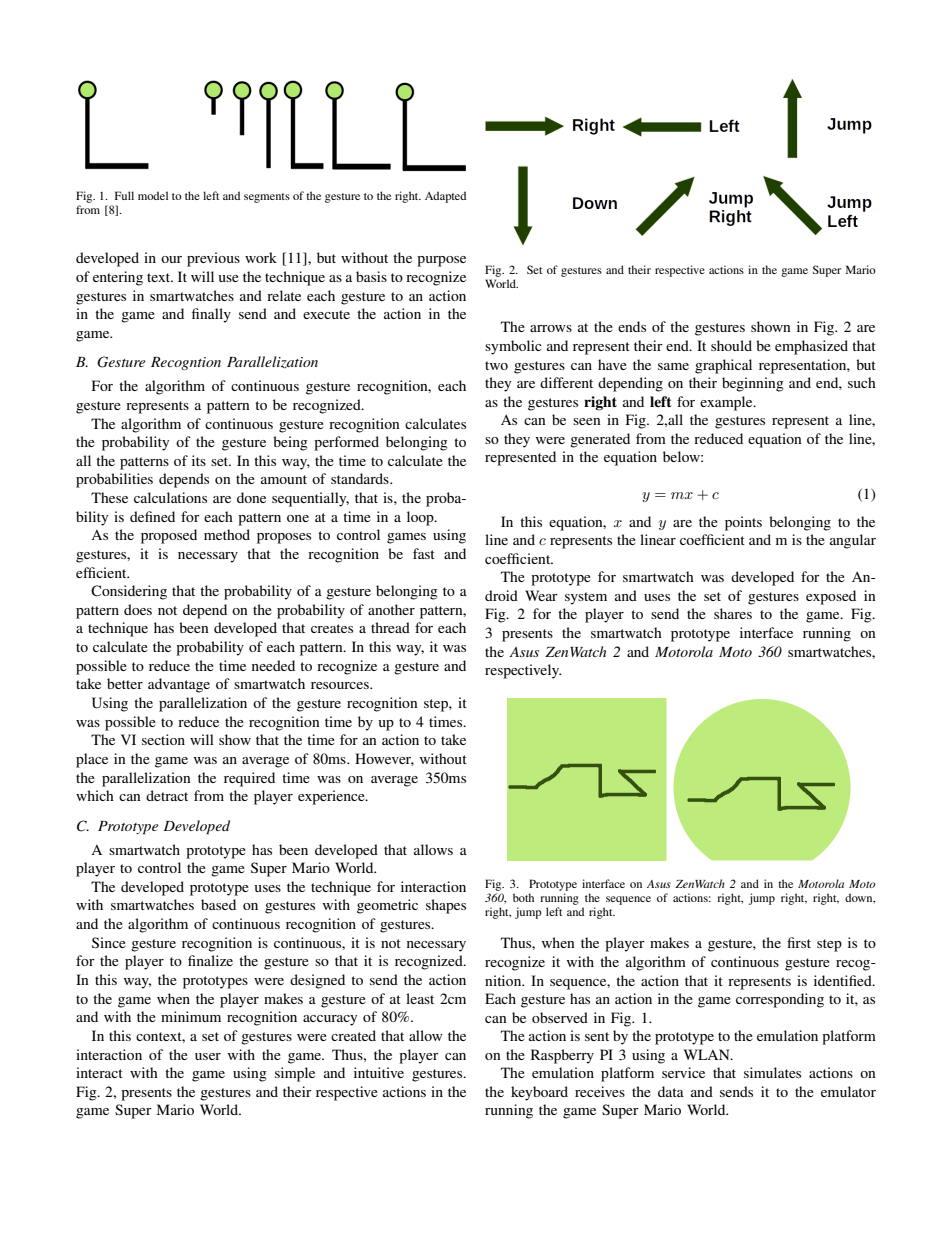 This image has width=952, height=1233. I want to click on detract, so click(167, 795).
